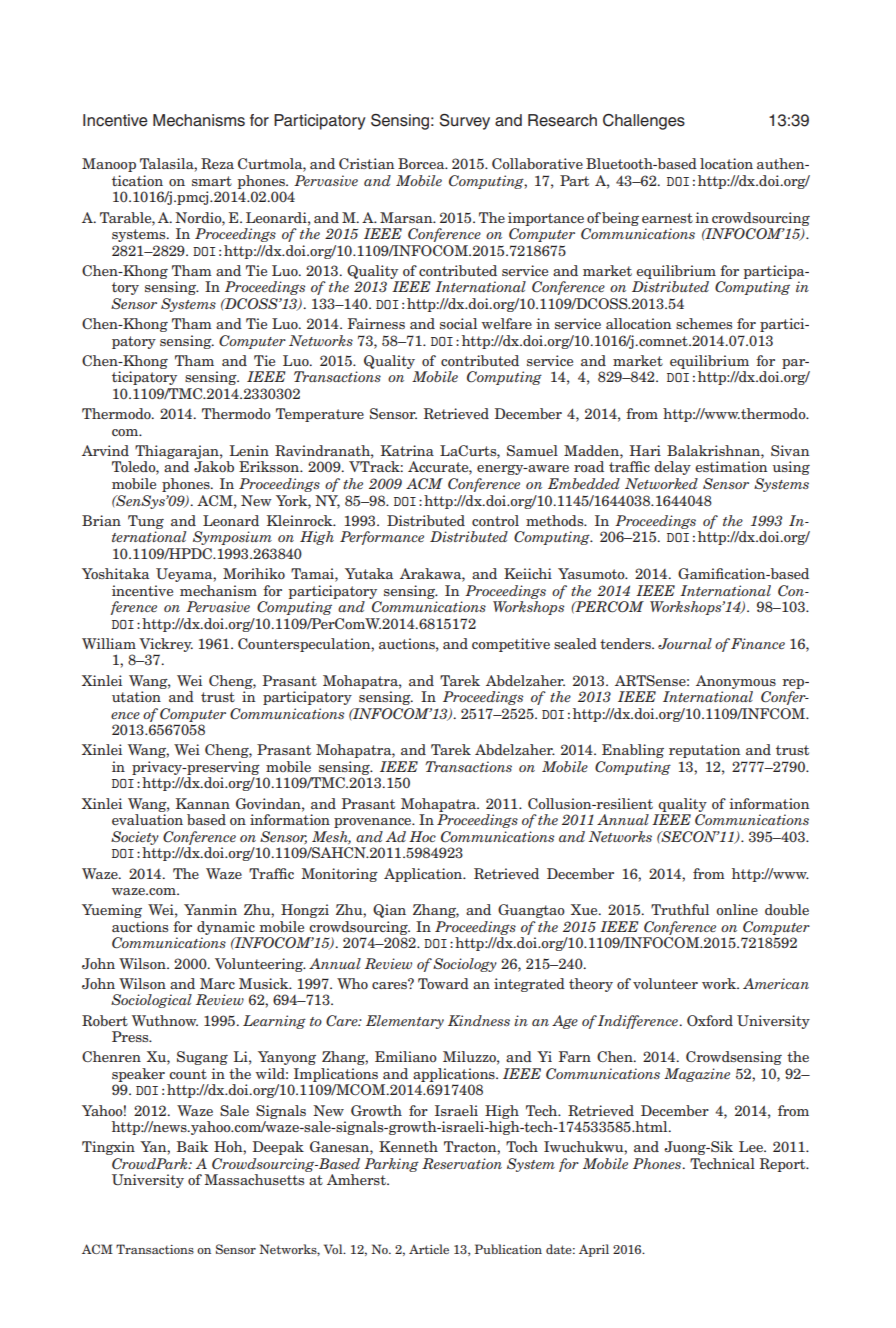 Image resolution: width=896 pixels, height=1328 pixels. I want to click on Article, so click(429, 1249).
